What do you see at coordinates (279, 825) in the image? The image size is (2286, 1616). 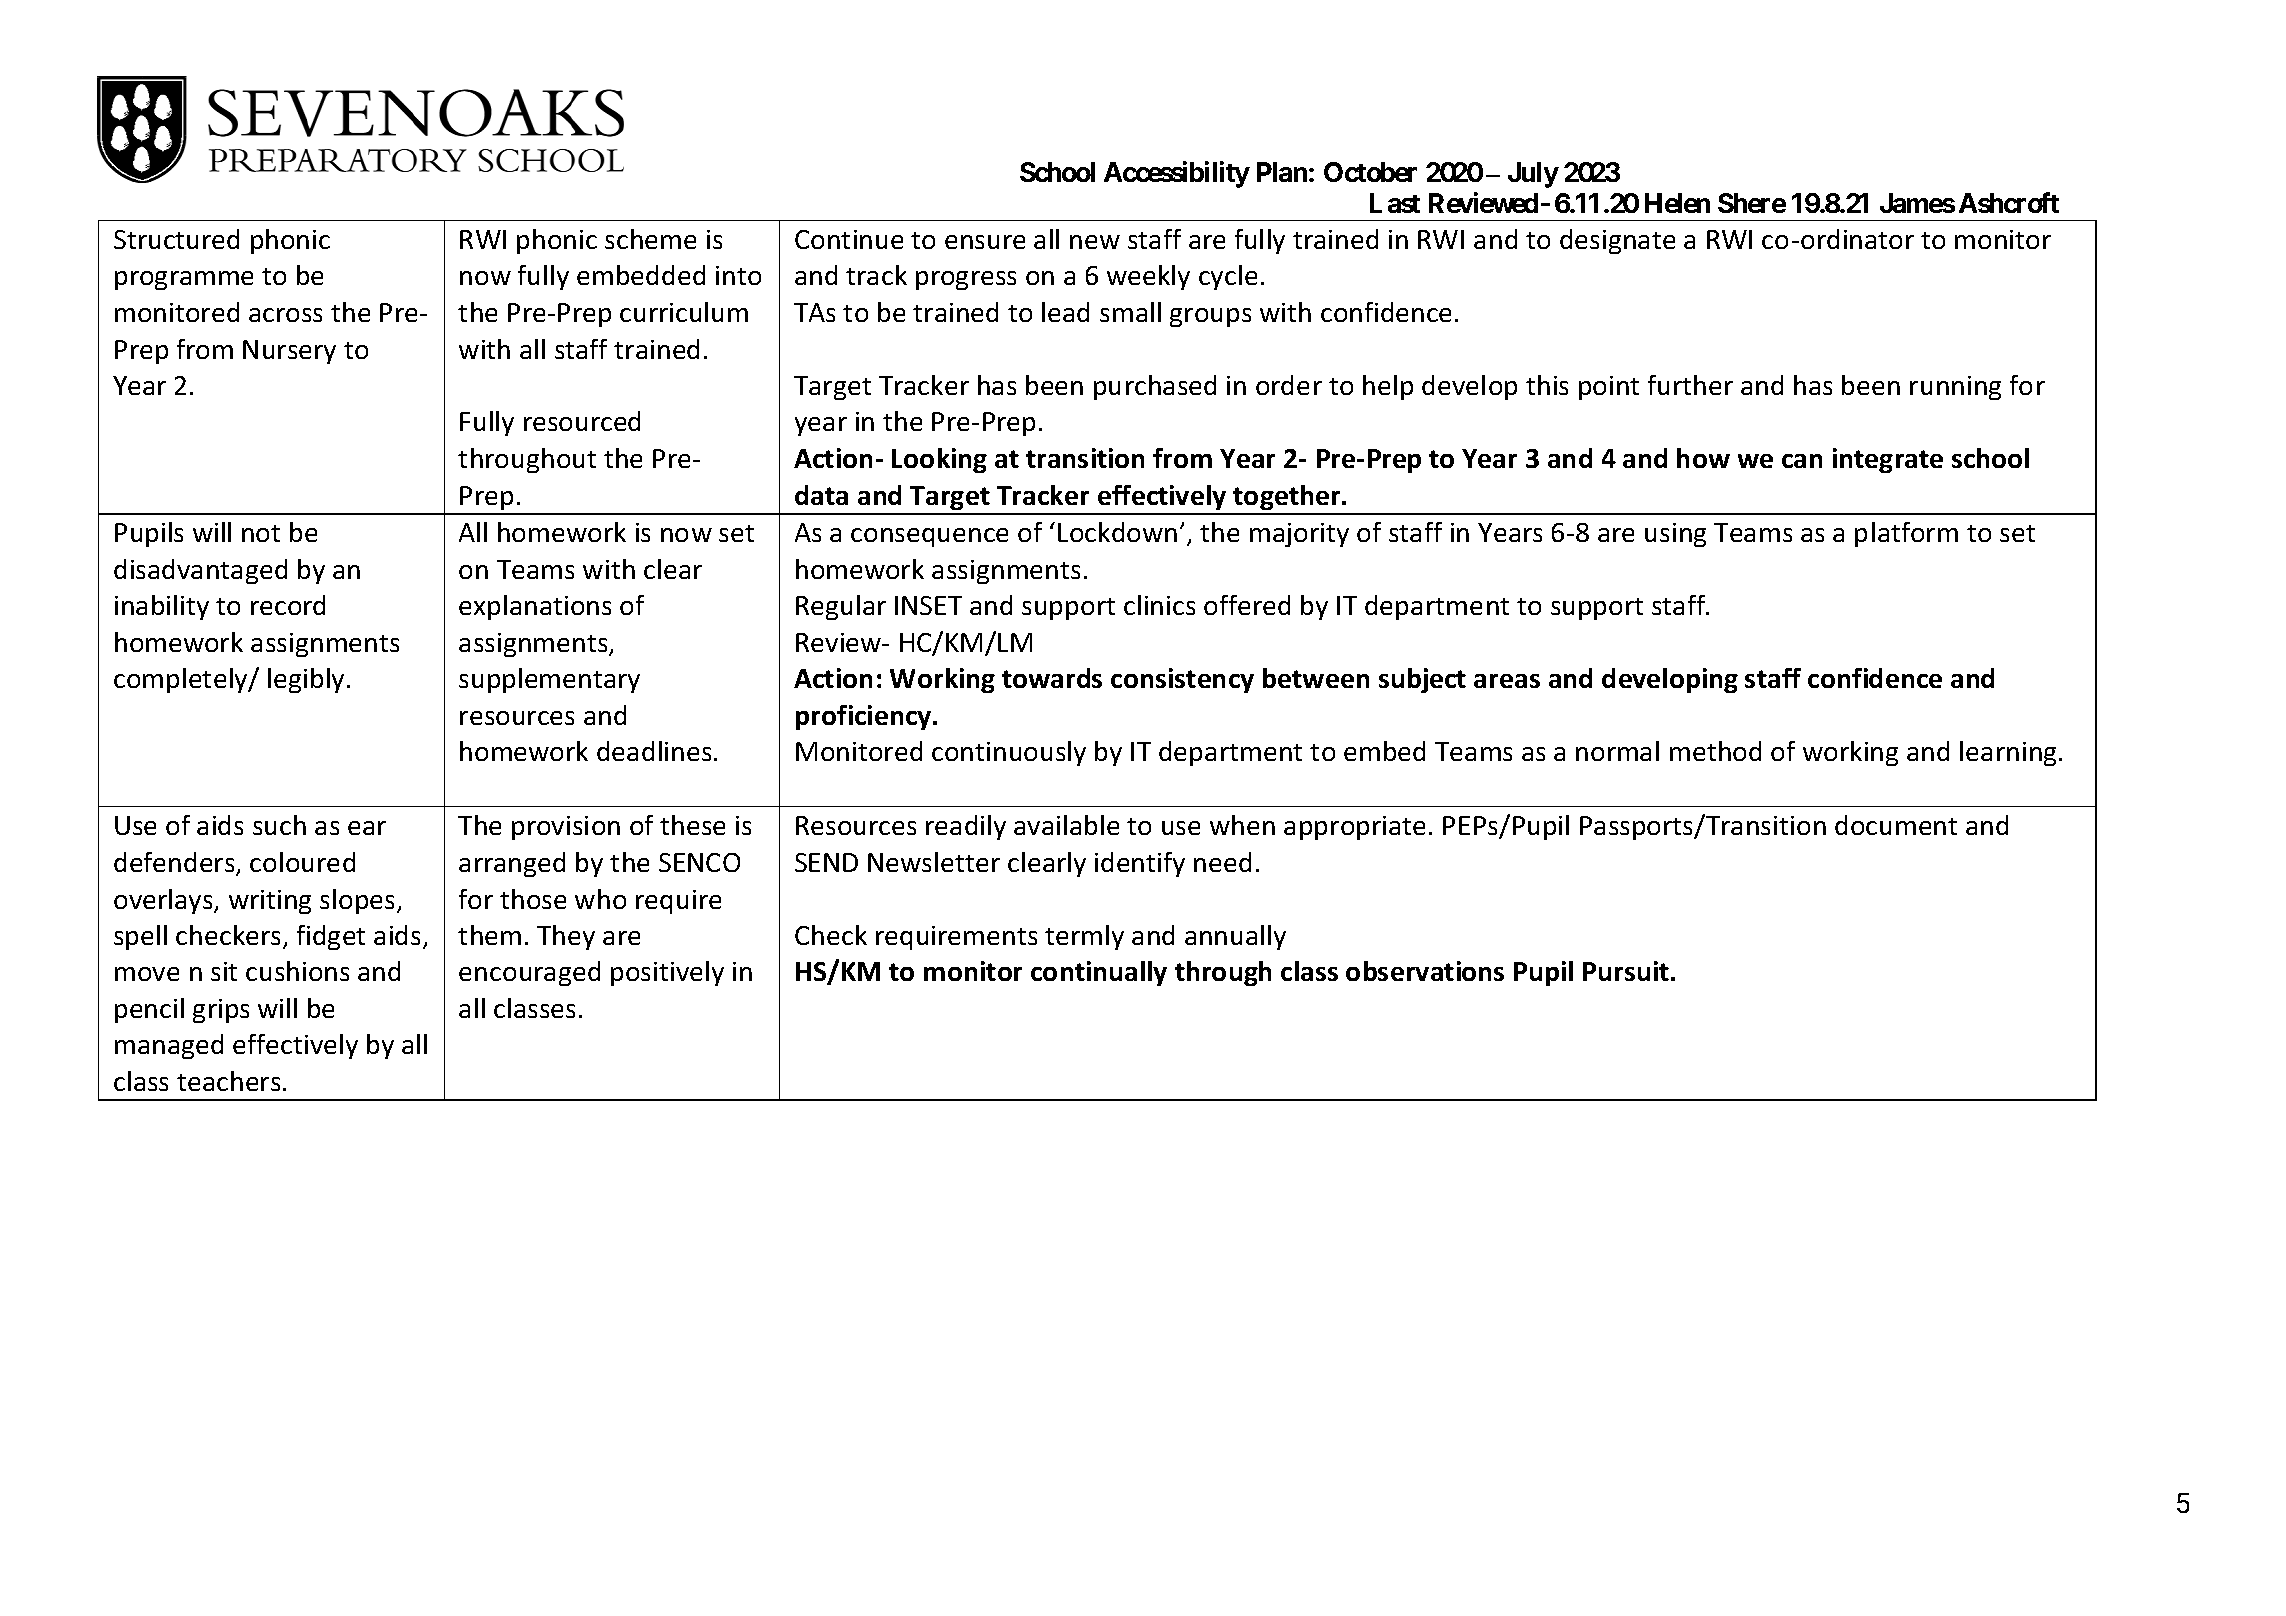 I see `such` at bounding box center [279, 825].
